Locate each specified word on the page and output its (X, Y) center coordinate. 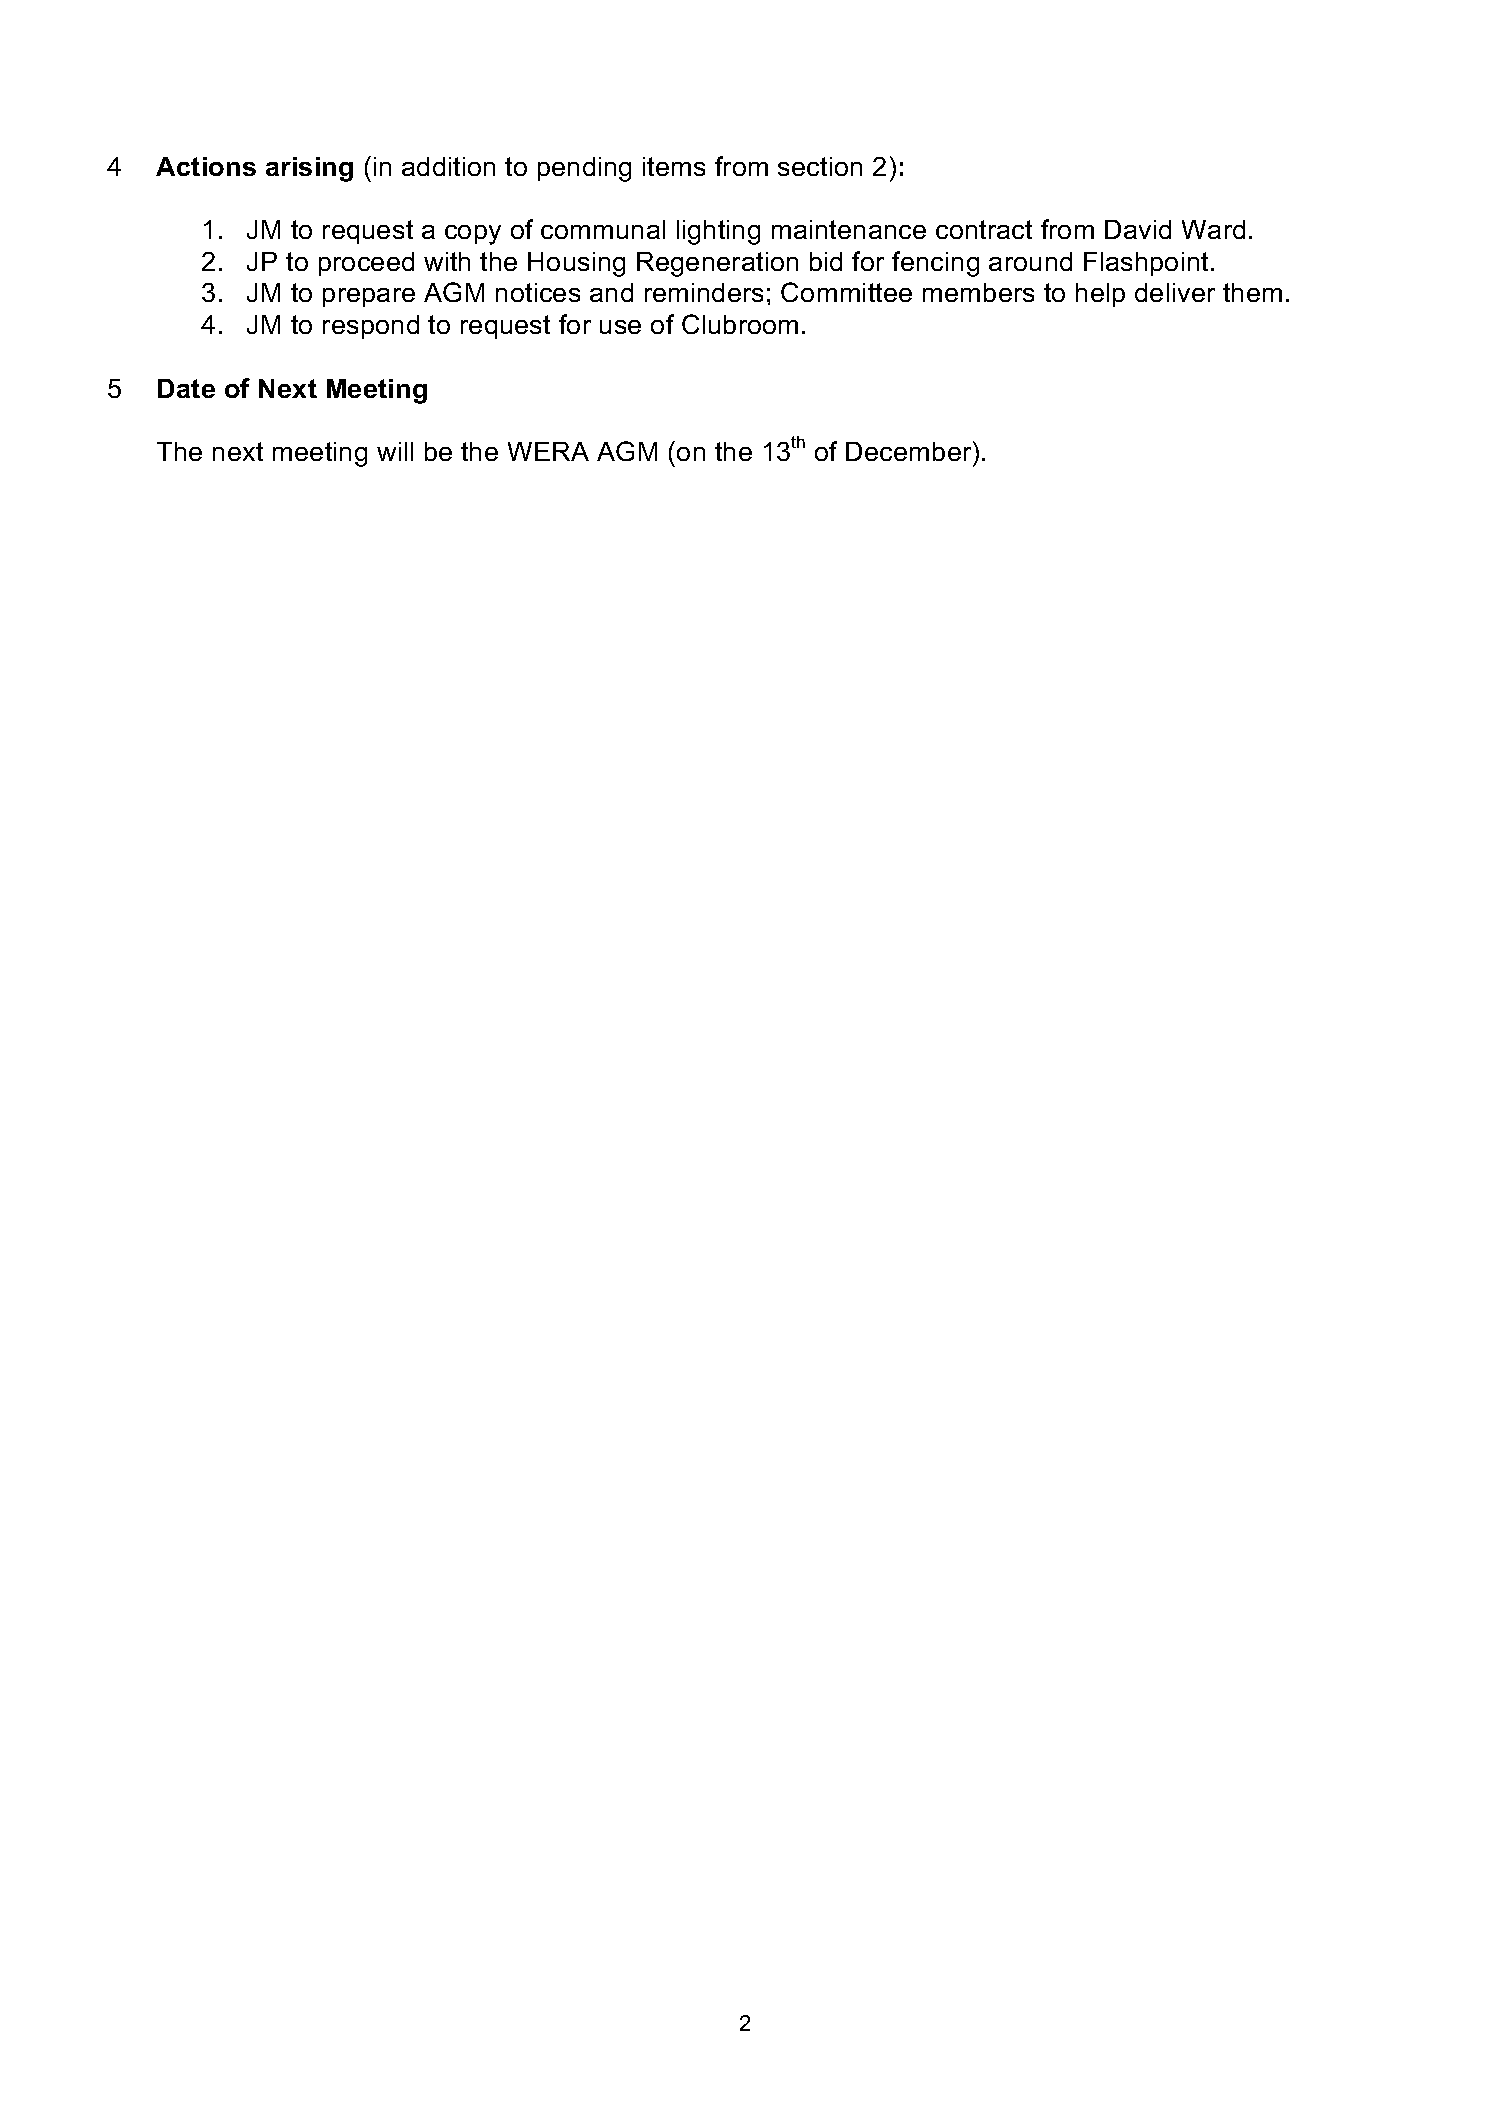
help (1100, 295)
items (674, 166)
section (820, 166)
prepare (369, 297)
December (910, 451)
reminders (704, 292)
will (395, 451)
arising (309, 169)
